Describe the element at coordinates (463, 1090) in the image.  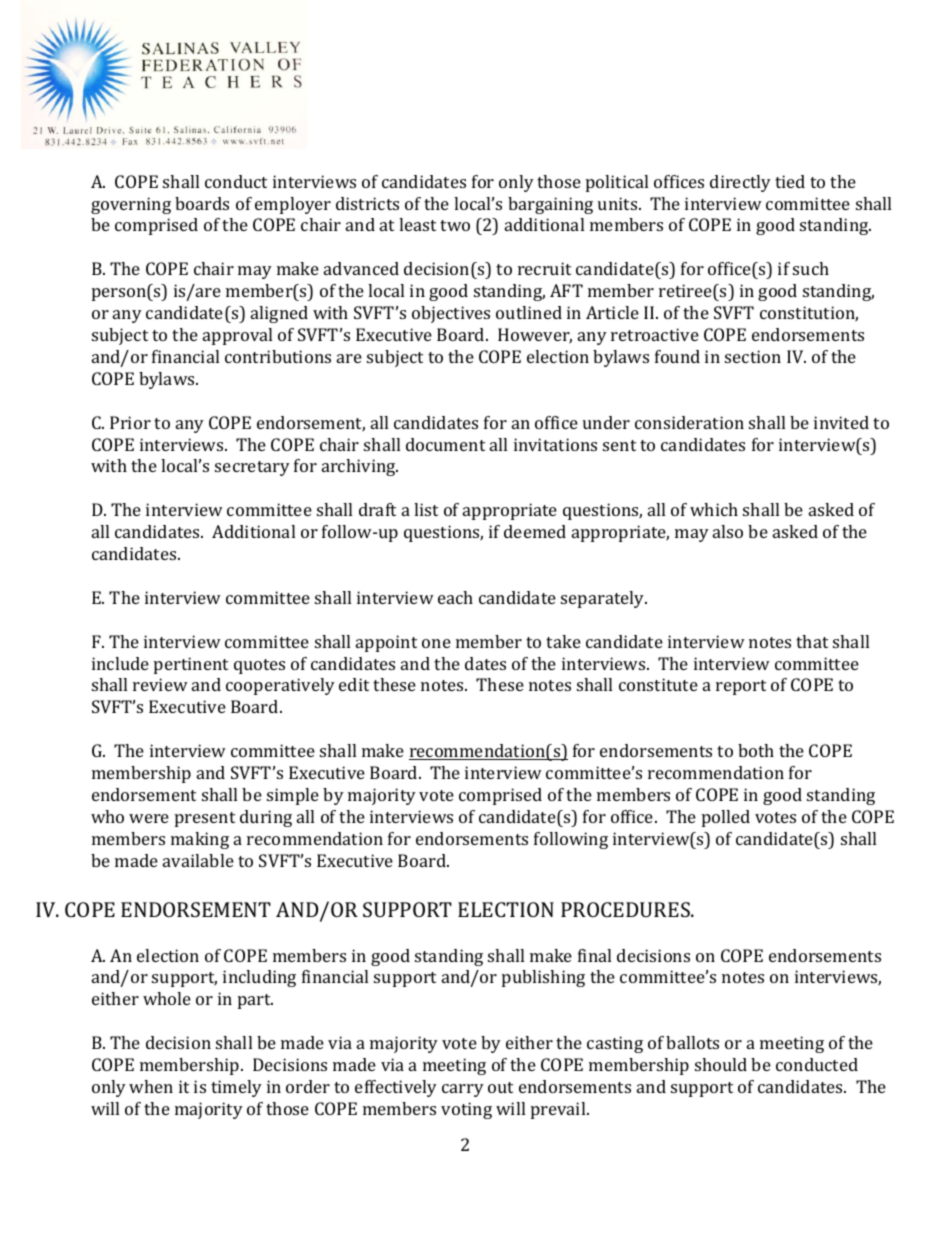
I see `carry` at that location.
